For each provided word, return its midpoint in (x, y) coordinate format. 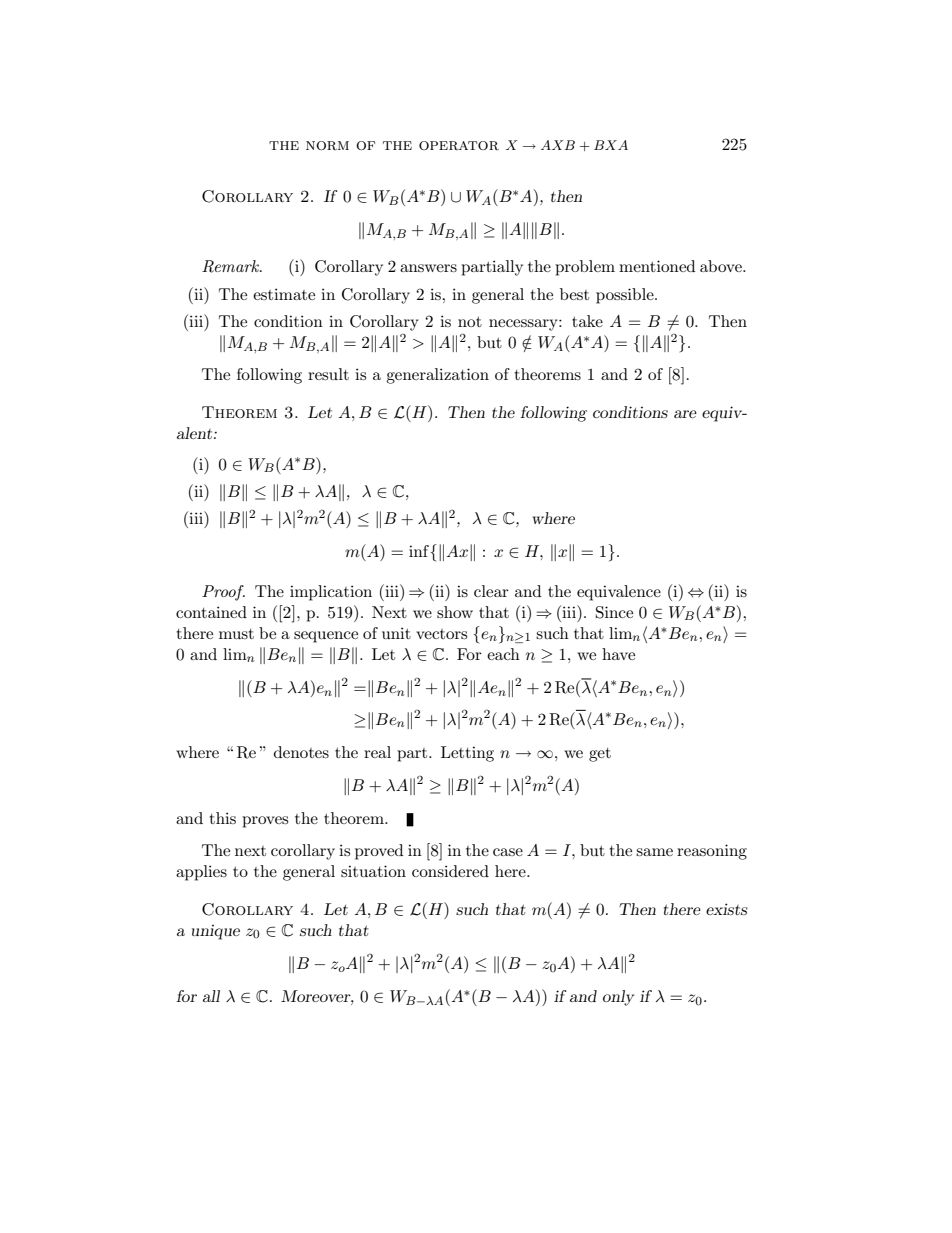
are (685, 414)
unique (216, 932)
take (587, 321)
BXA (611, 145)
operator (459, 145)
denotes (301, 752)
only (618, 998)
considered (450, 871)
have (618, 654)
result (328, 374)
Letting (467, 754)
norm (327, 145)
